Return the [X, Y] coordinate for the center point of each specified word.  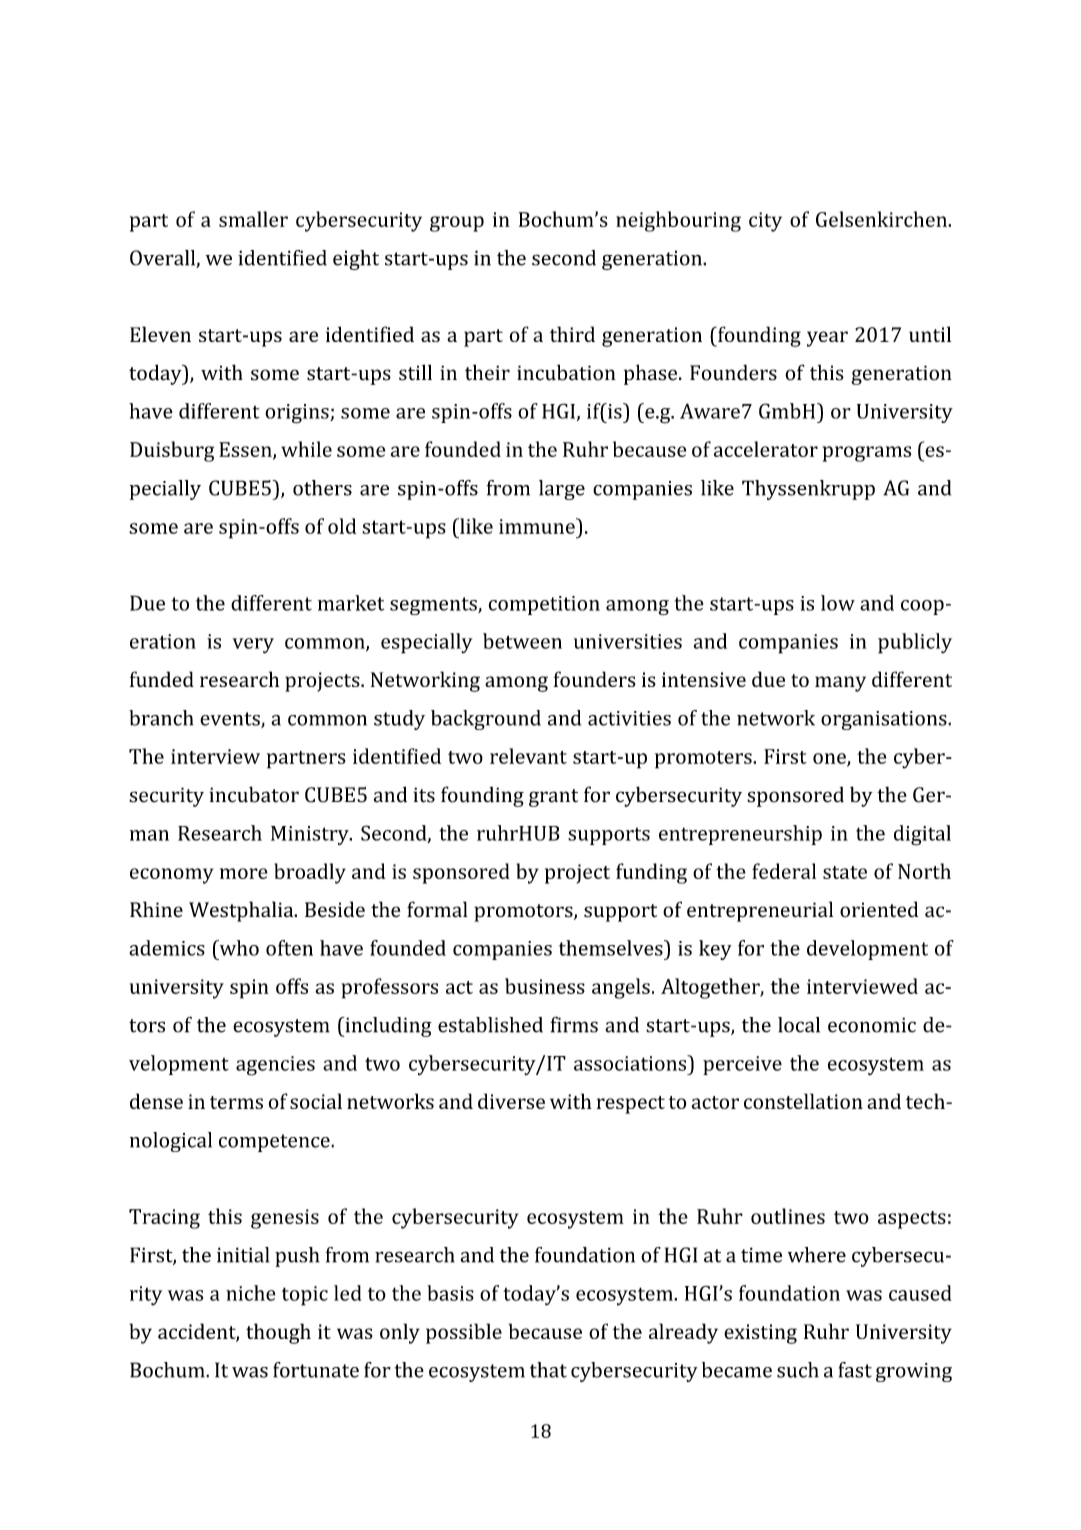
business [545, 986]
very [253, 646]
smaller [253, 219]
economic [872, 1025]
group [457, 224]
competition [544, 605]
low [838, 603]
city [765, 222]
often [289, 948]
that [548, 1370]
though [278, 1333]
